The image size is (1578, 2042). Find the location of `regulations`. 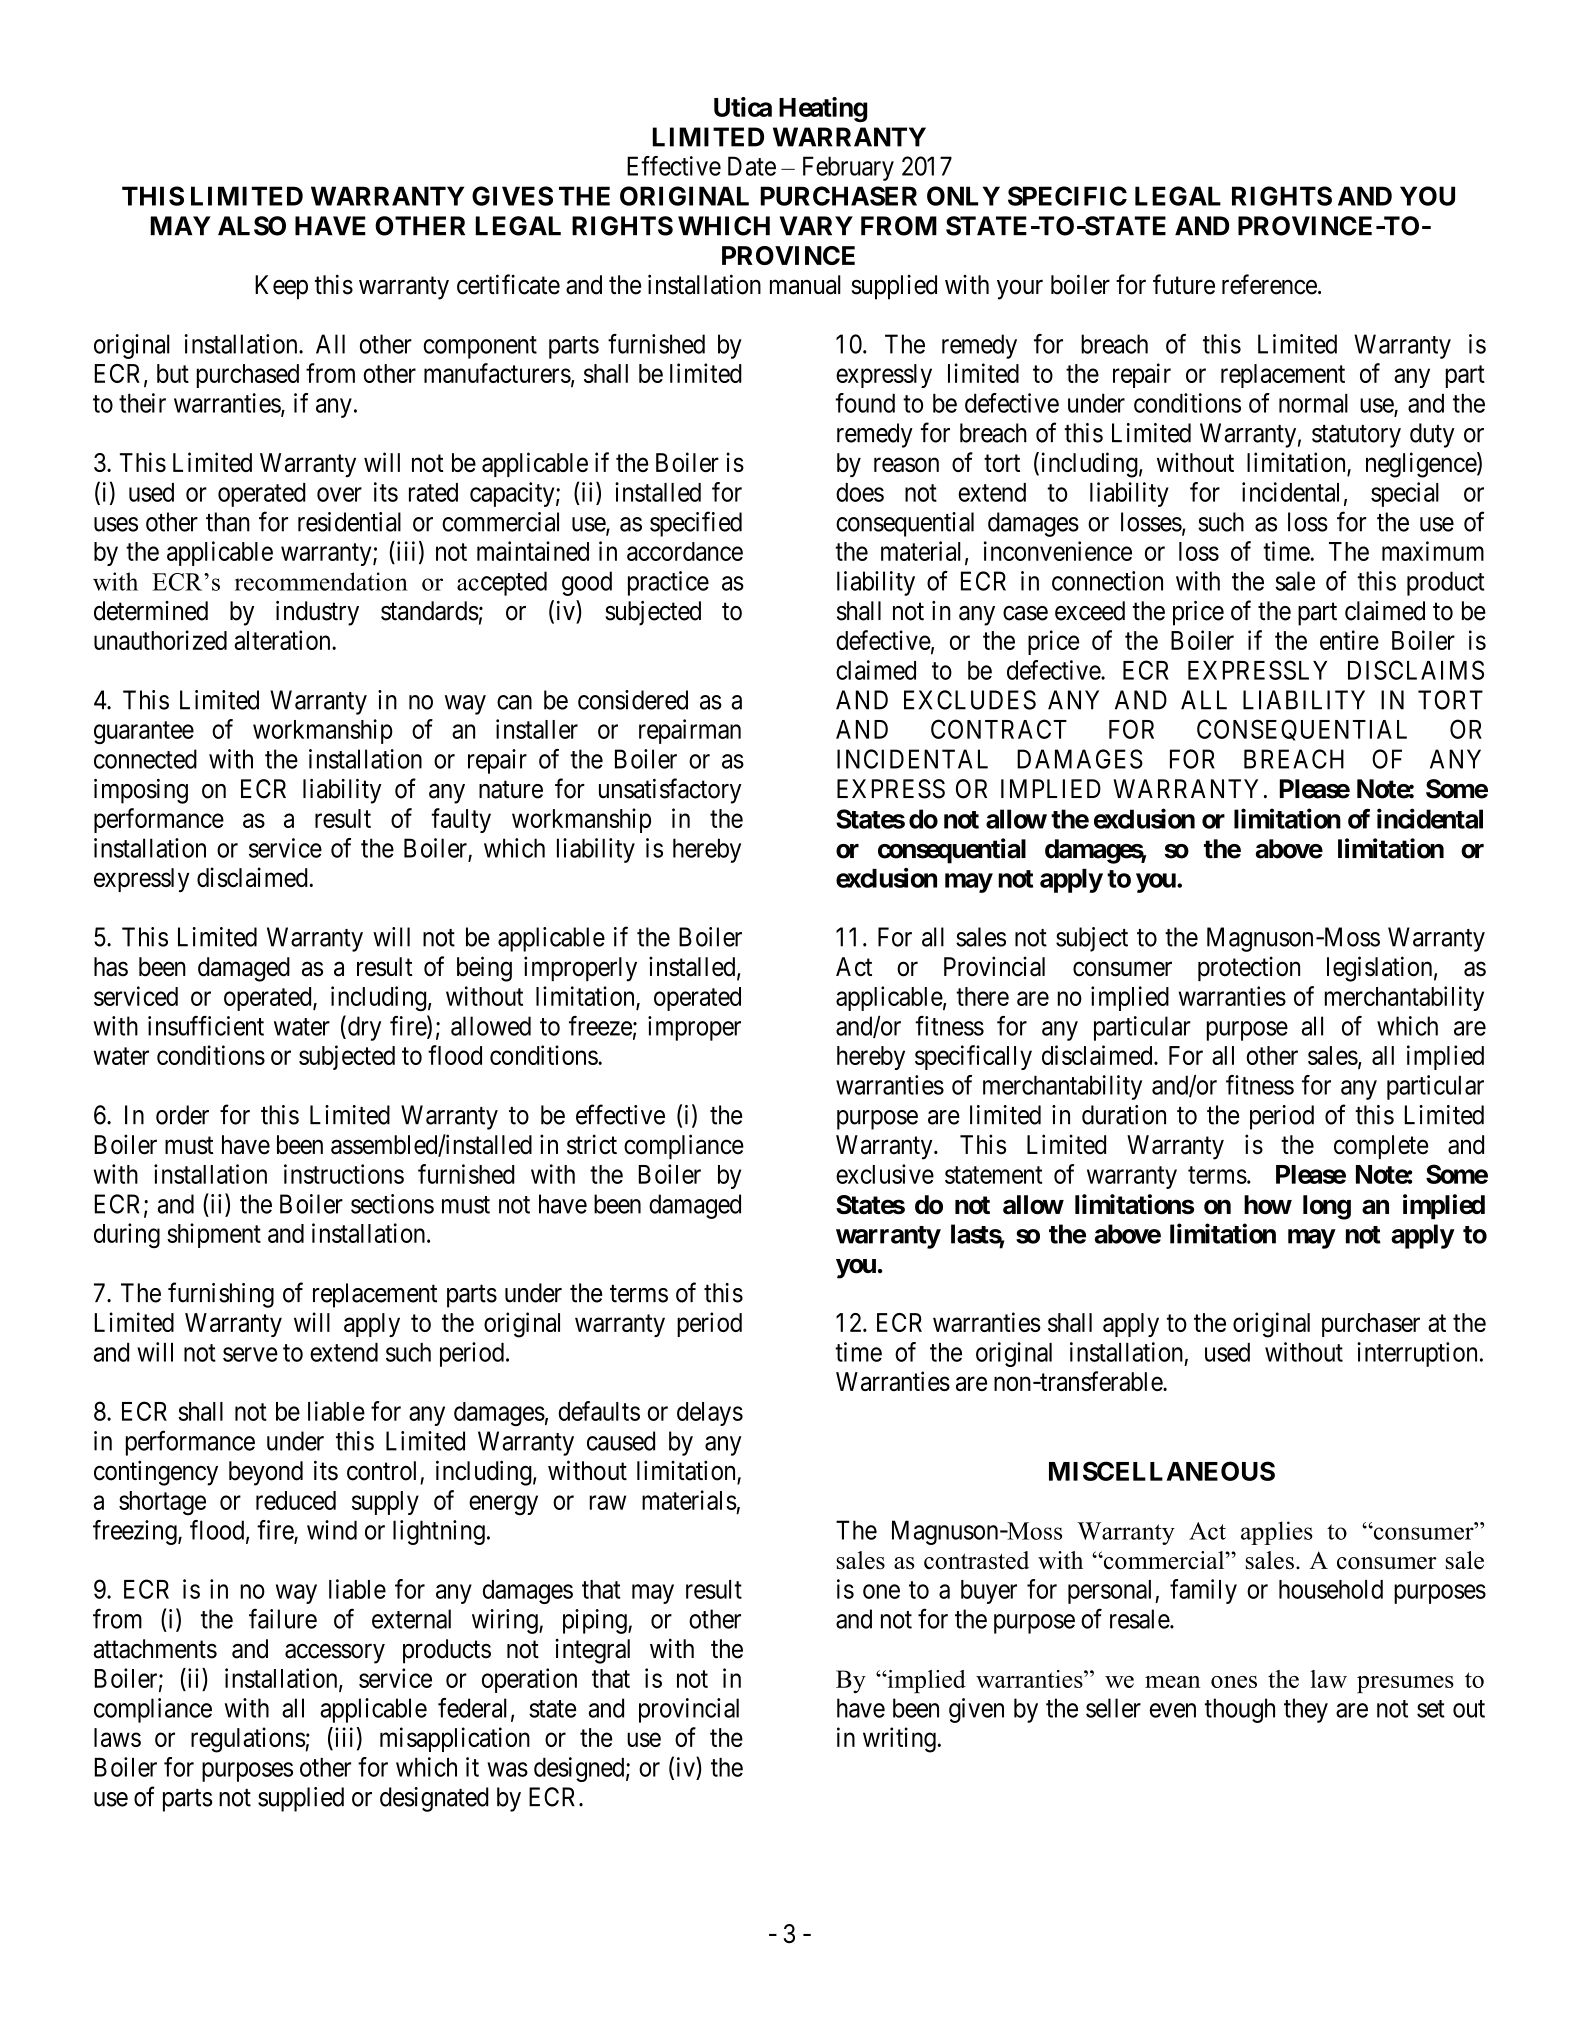

regulations is located at coordinates (248, 1740).
